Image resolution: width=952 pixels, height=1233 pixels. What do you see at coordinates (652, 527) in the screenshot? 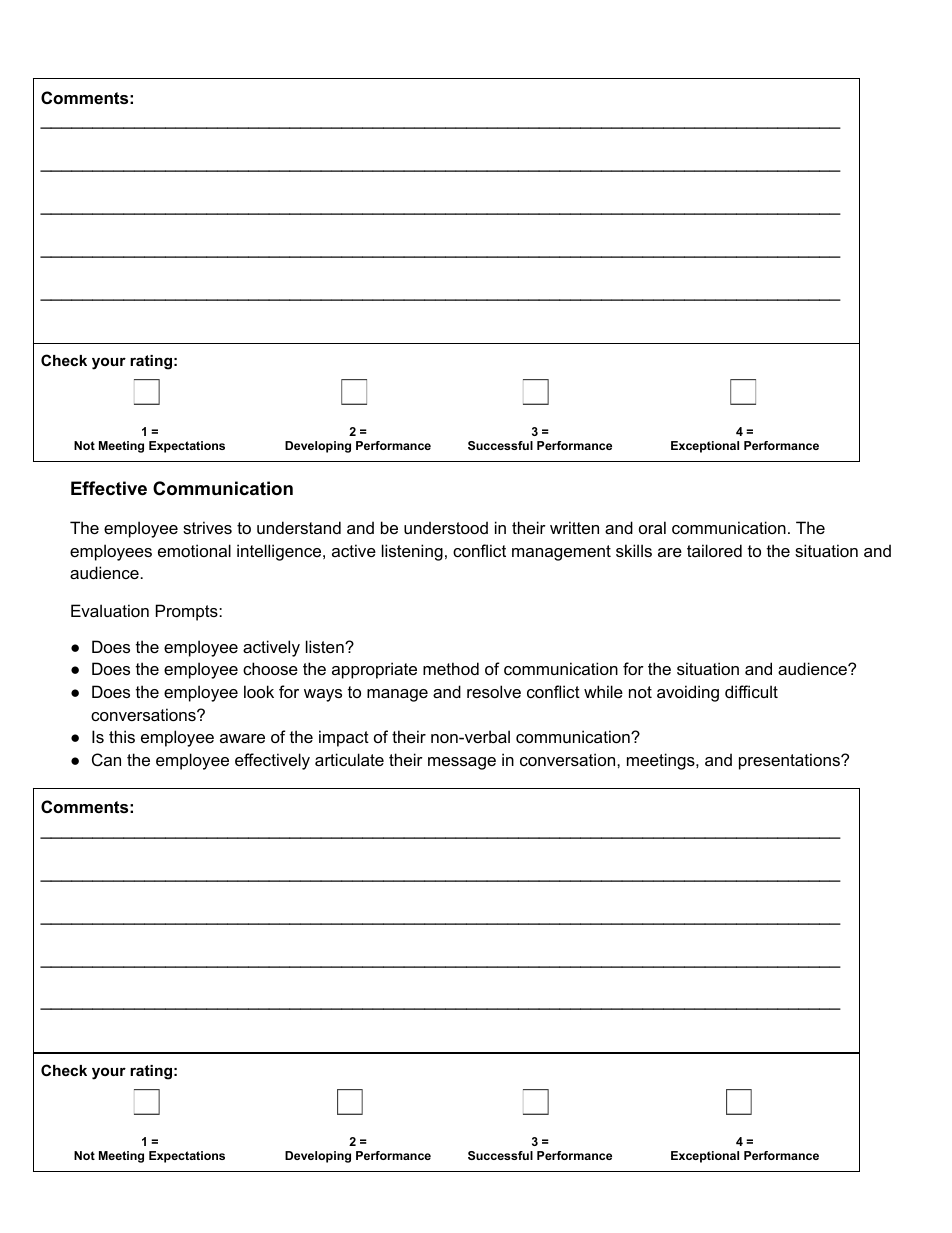
I see `oral` at bounding box center [652, 527].
